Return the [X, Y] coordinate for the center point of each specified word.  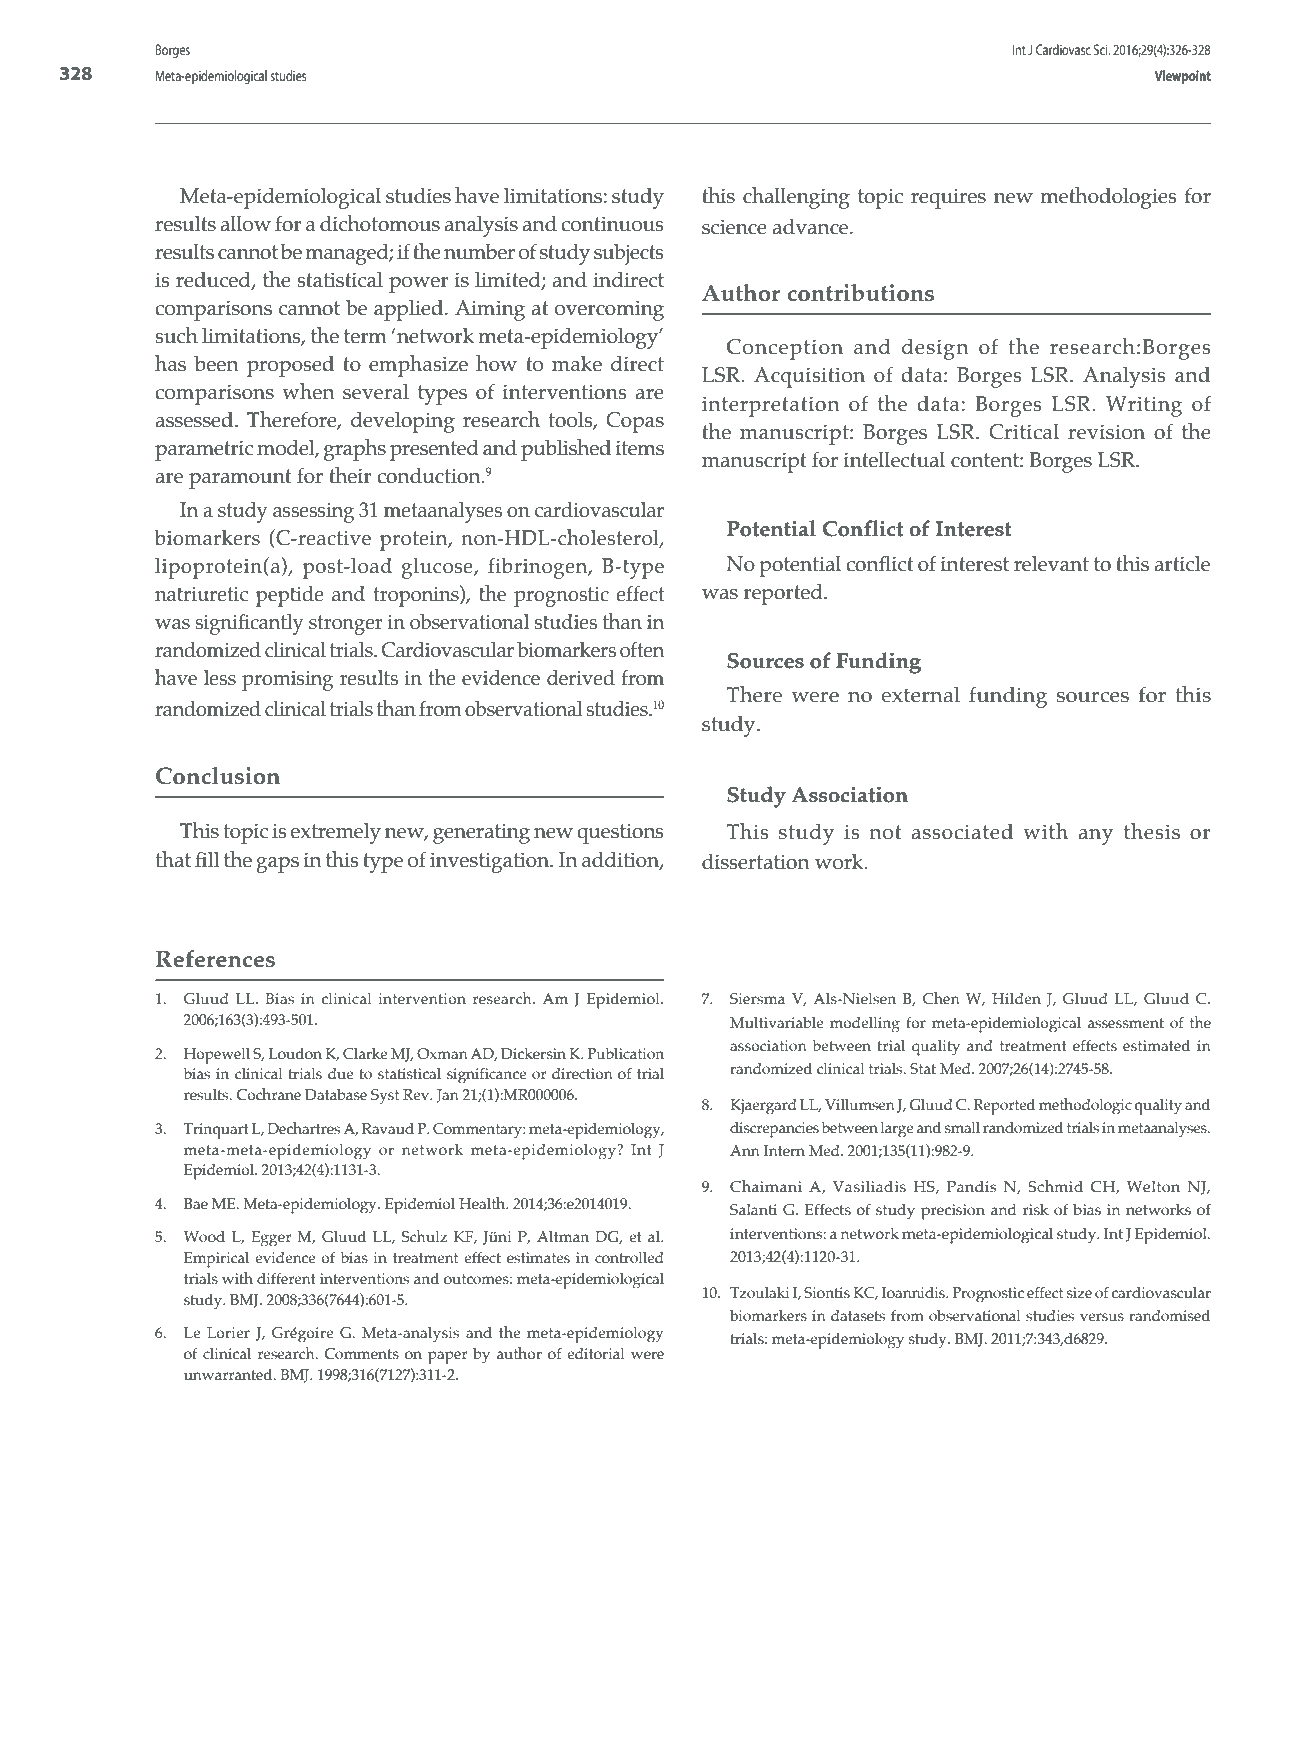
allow [245, 224]
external [920, 695]
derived [581, 678]
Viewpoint [1183, 77]
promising [287, 680]
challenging [796, 198]
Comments [361, 1354]
